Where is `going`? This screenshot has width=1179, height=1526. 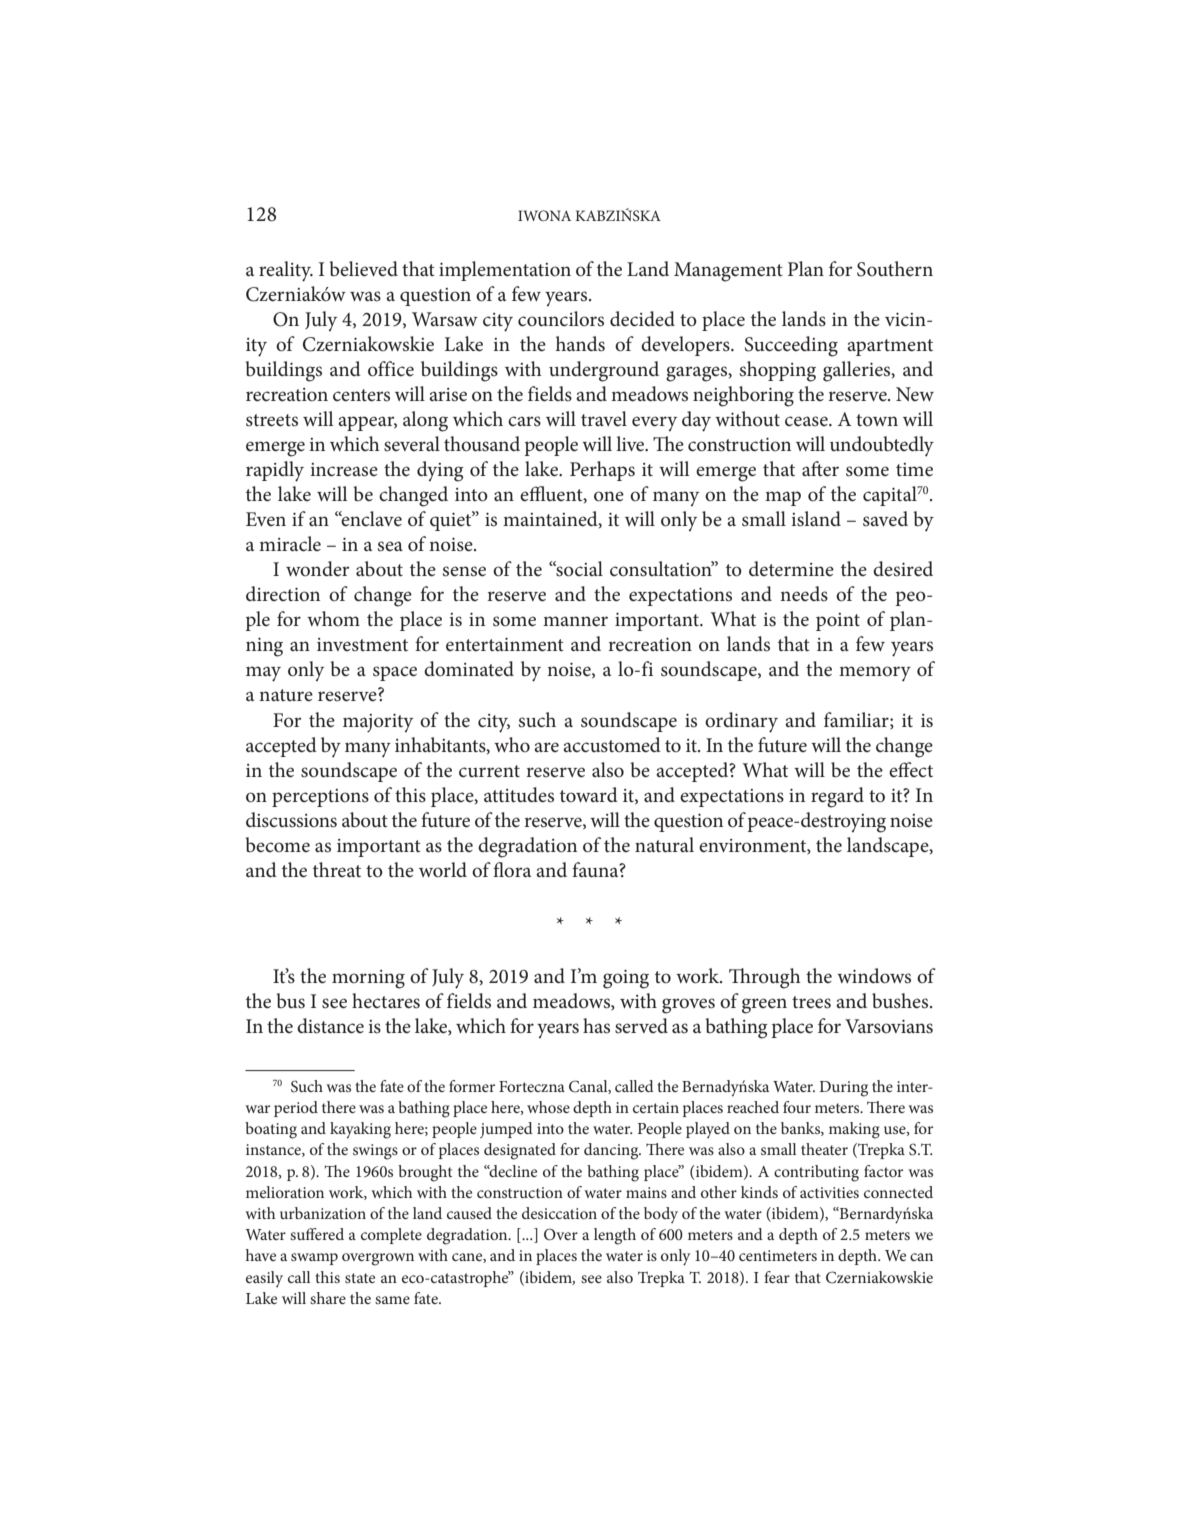 going is located at coordinates (626, 979).
